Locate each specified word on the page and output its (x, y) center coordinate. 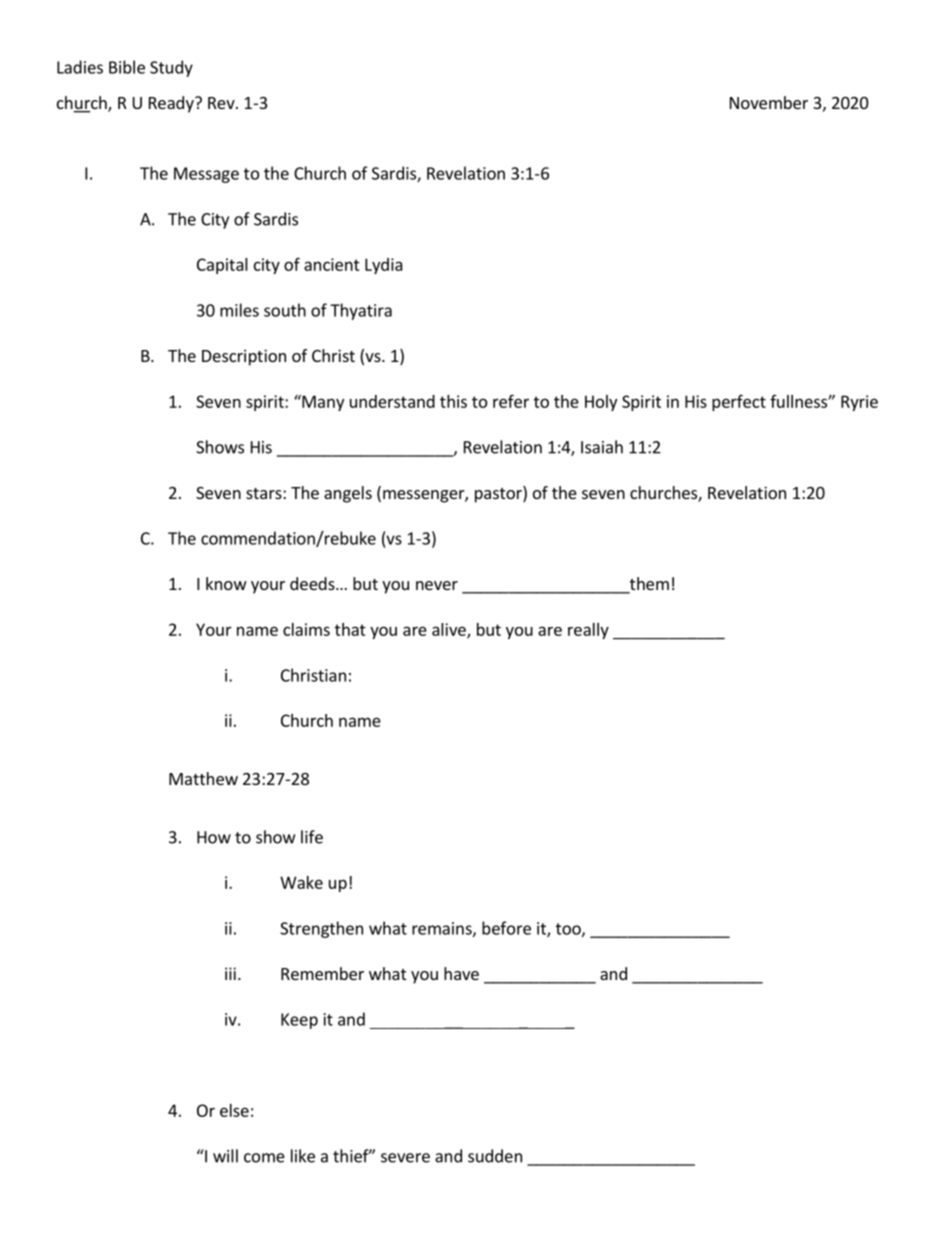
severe (405, 1158)
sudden (495, 1156)
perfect (739, 402)
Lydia (384, 266)
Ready (172, 104)
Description (244, 357)
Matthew (203, 778)
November (769, 102)
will (225, 1156)
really (588, 631)
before (506, 928)
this (453, 401)
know (226, 583)
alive (450, 630)
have (461, 973)
